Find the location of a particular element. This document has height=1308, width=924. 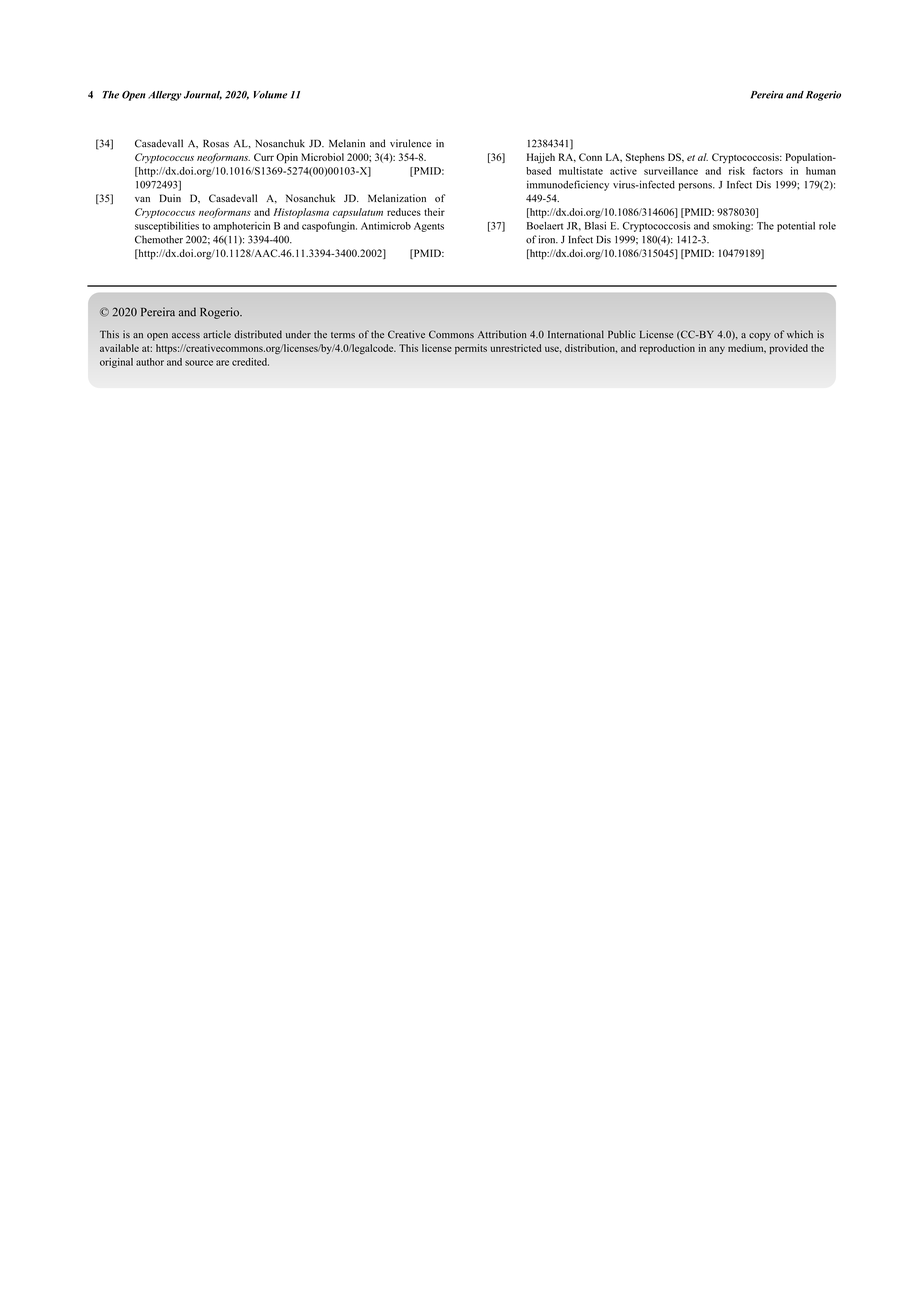

potential is located at coordinates (796, 227).
